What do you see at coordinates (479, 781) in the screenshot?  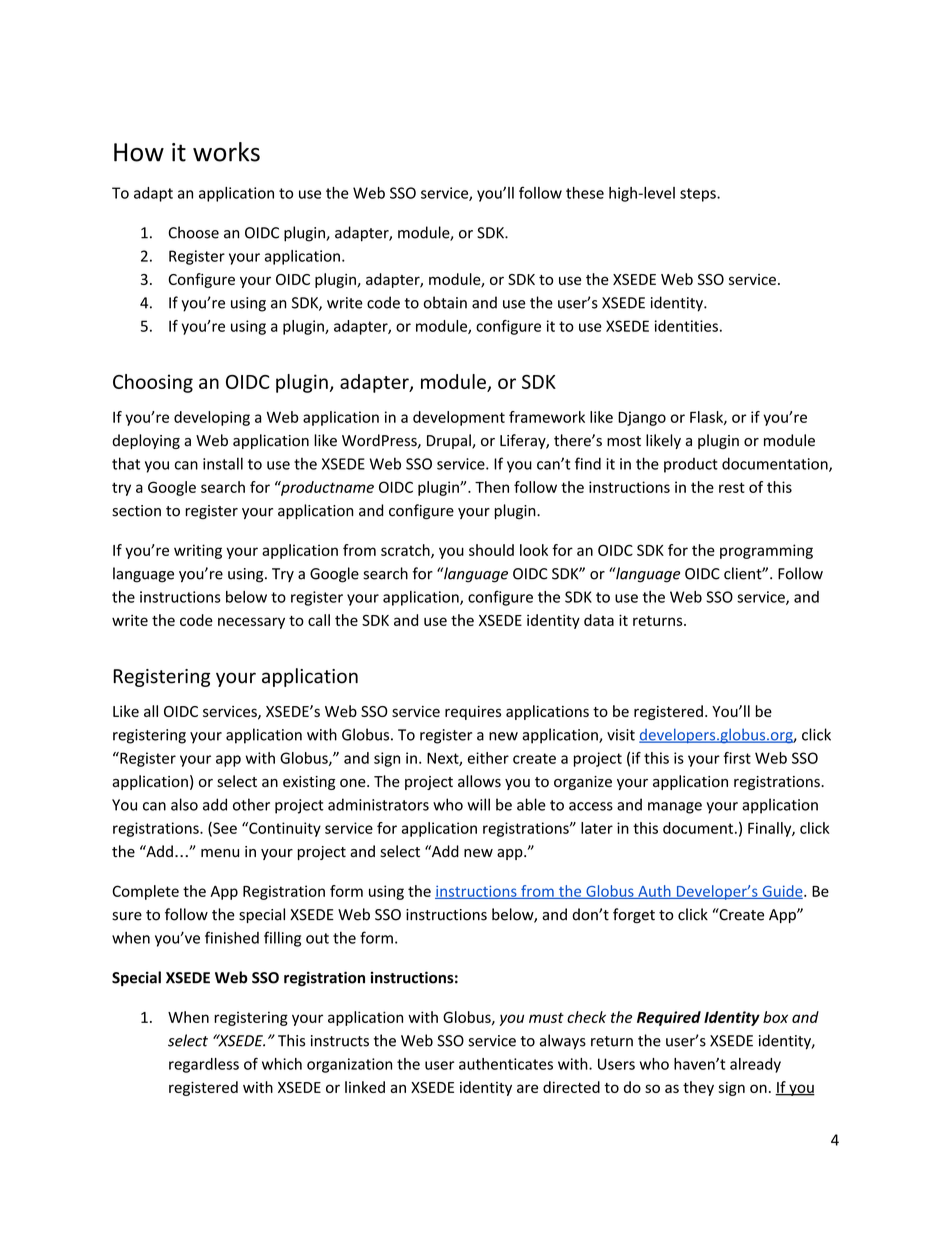 I see `allows` at bounding box center [479, 781].
